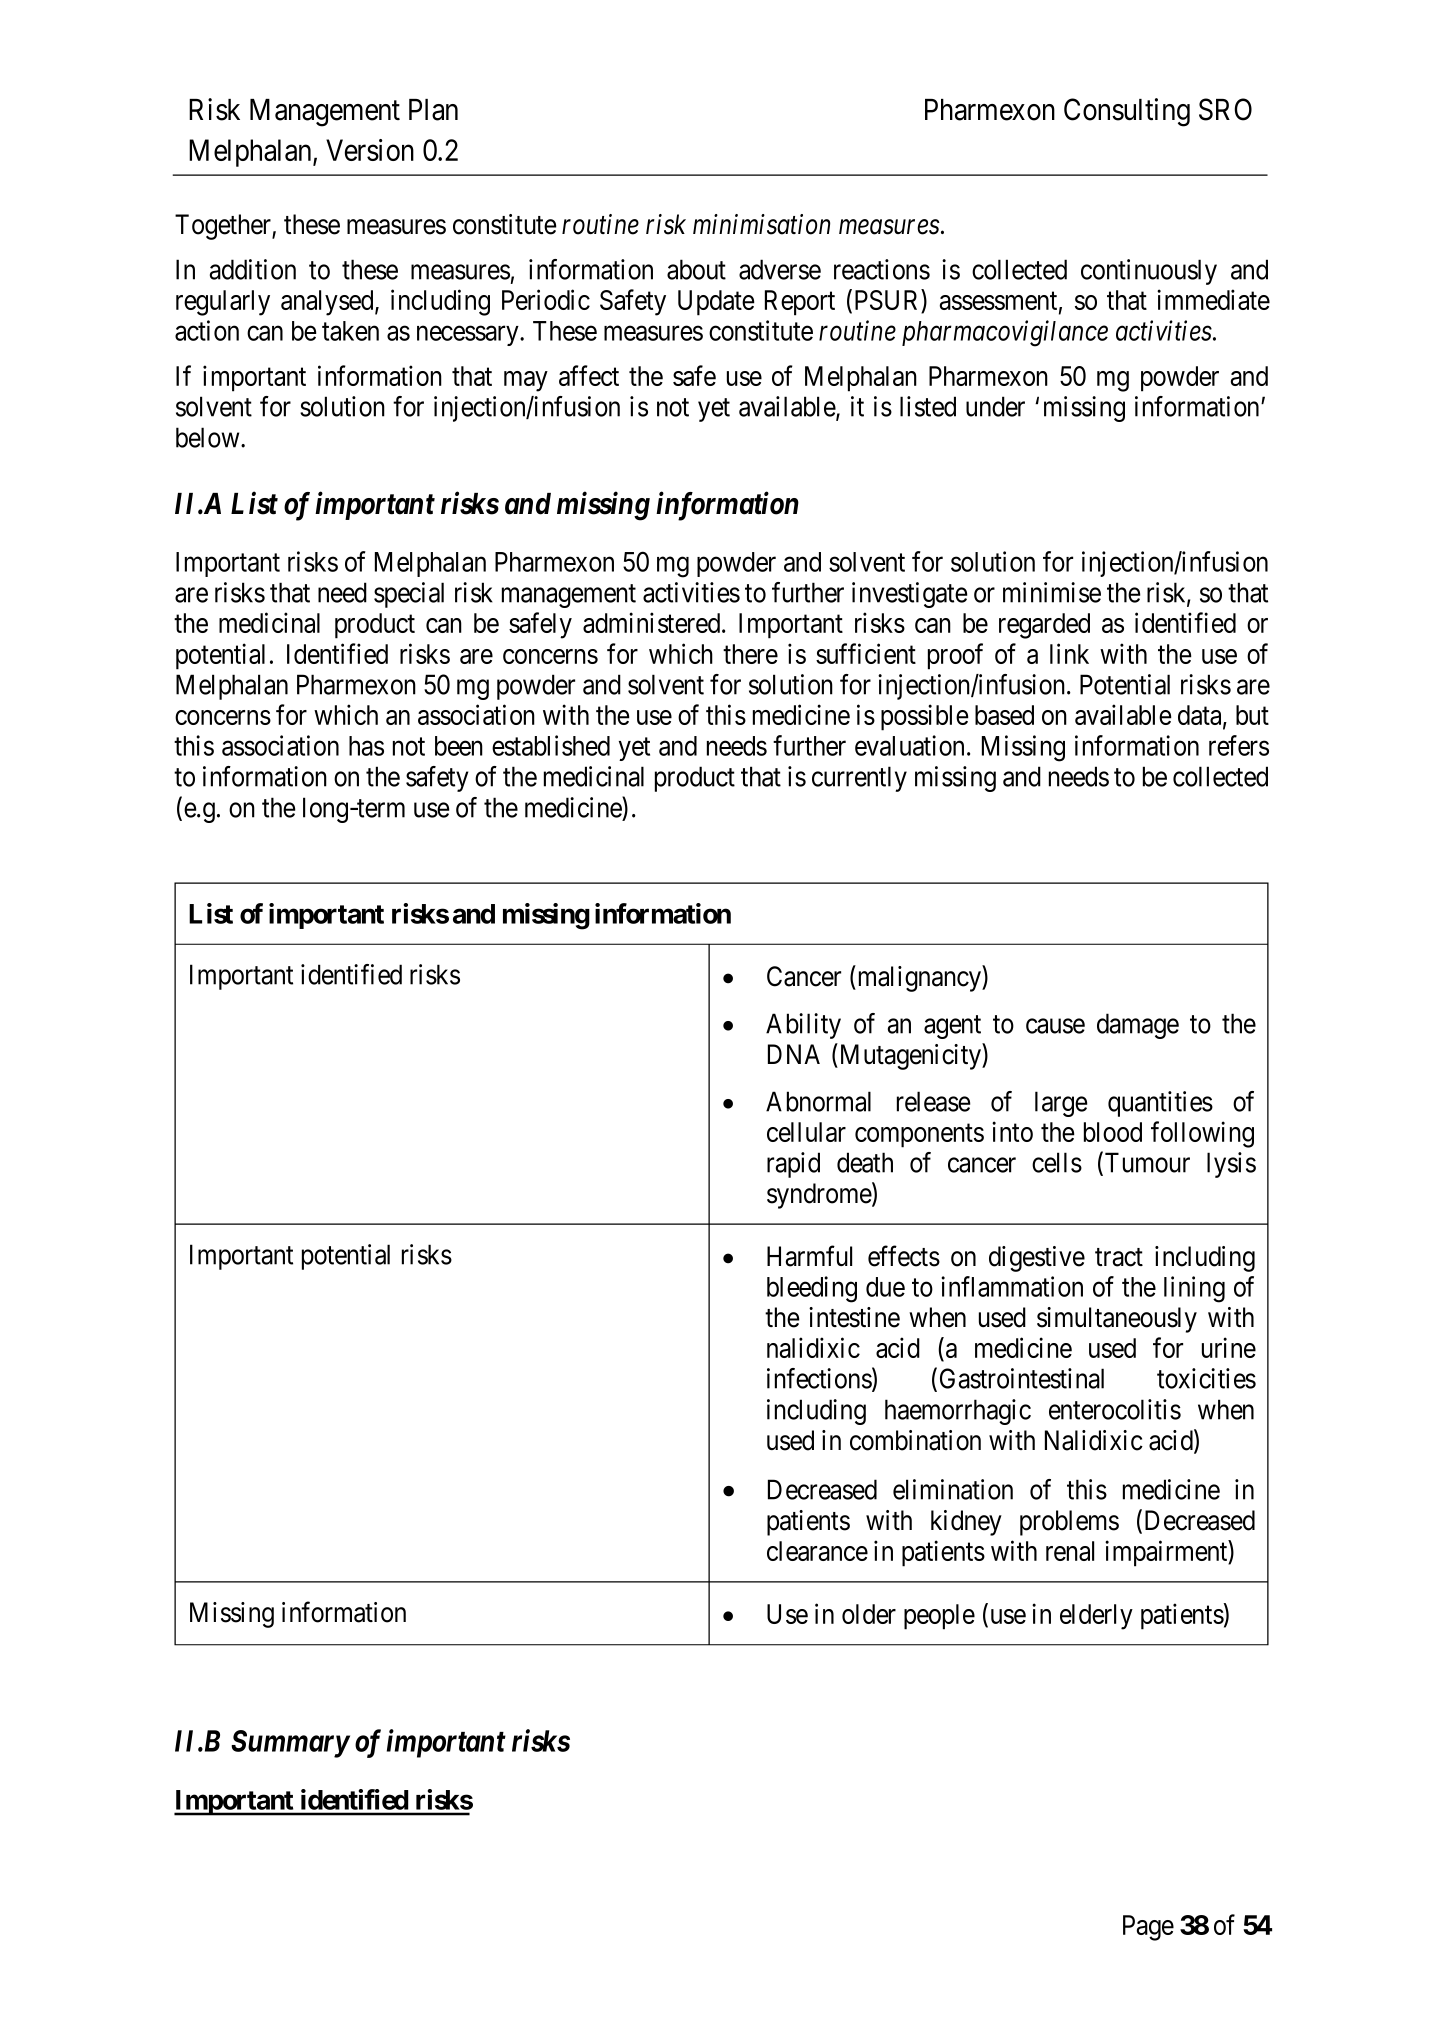  I want to click on Page, so click(1148, 1928).
